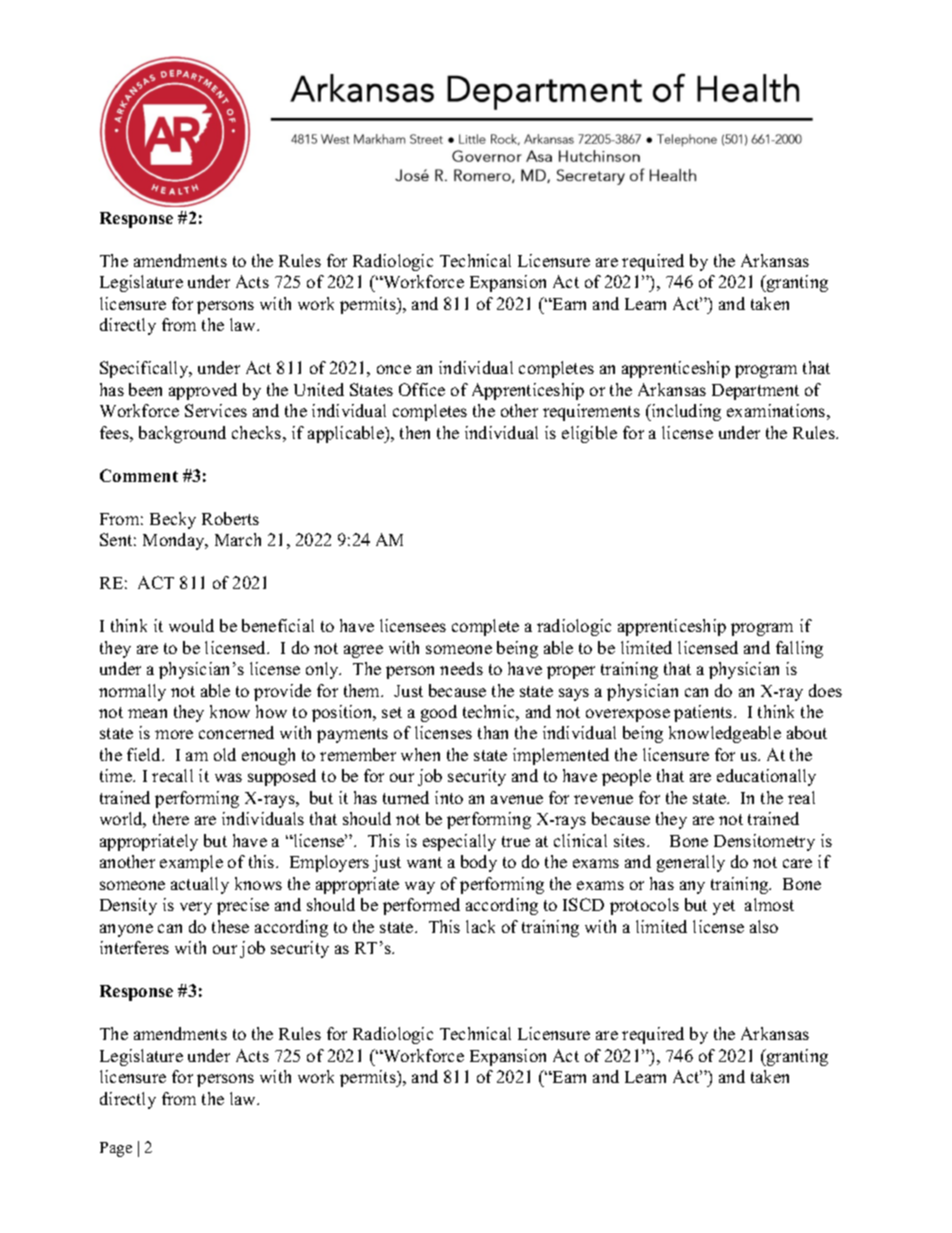 Image resolution: width=952 pixels, height=1233 pixels. I want to click on lack, so click(480, 926).
